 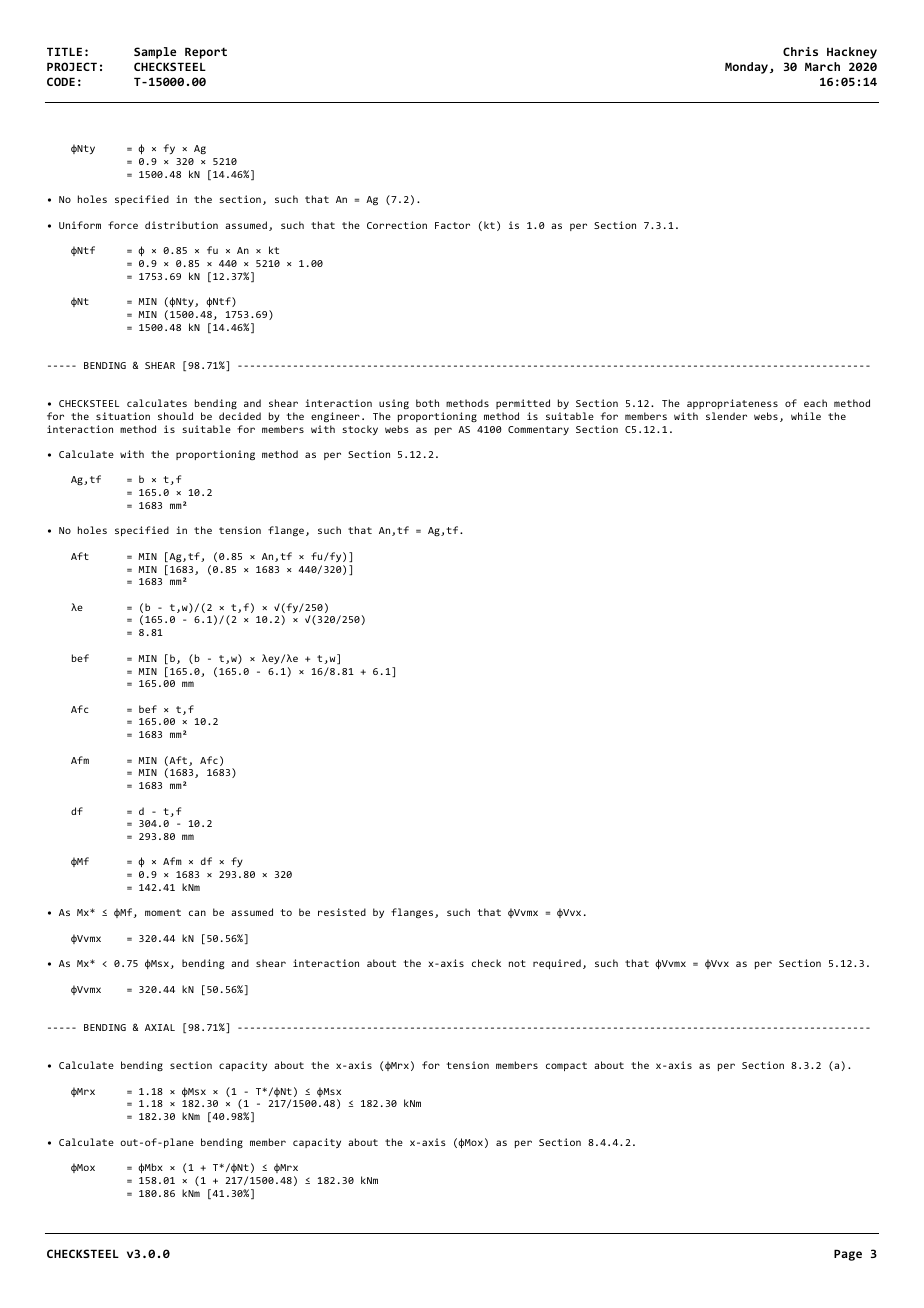 I want to click on required, so click(x=557, y=964).
